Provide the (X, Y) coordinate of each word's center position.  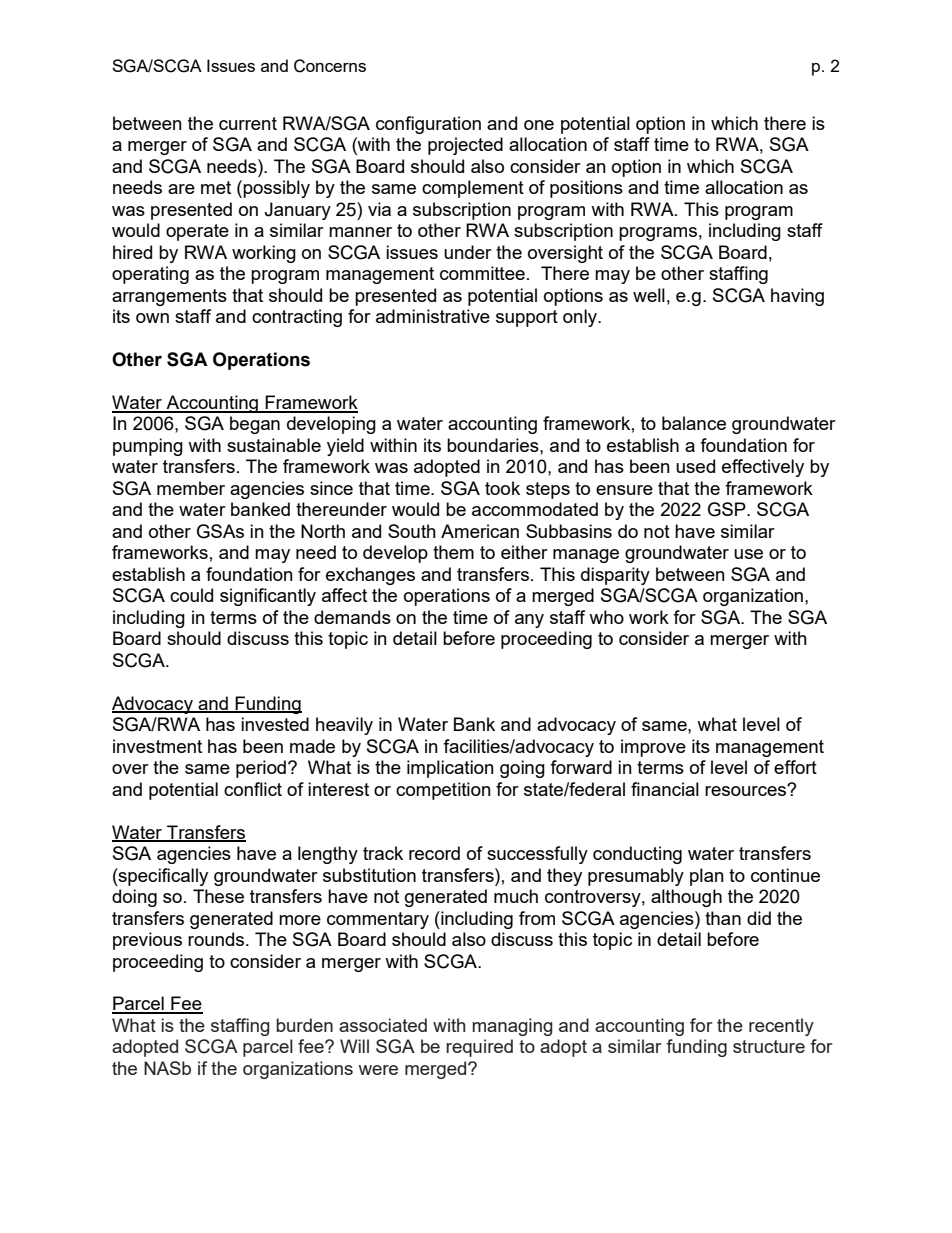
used (695, 466)
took (502, 488)
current (248, 123)
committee (482, 273)
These (218, 896)
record (434, 853)
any (529, 621)
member (191, 488)
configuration (428, 125)
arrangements (169, 297)
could (191, 595)
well (649, 295)
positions (586, 189)
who (606, 617)
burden (304, 1025)
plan (707, 877)
